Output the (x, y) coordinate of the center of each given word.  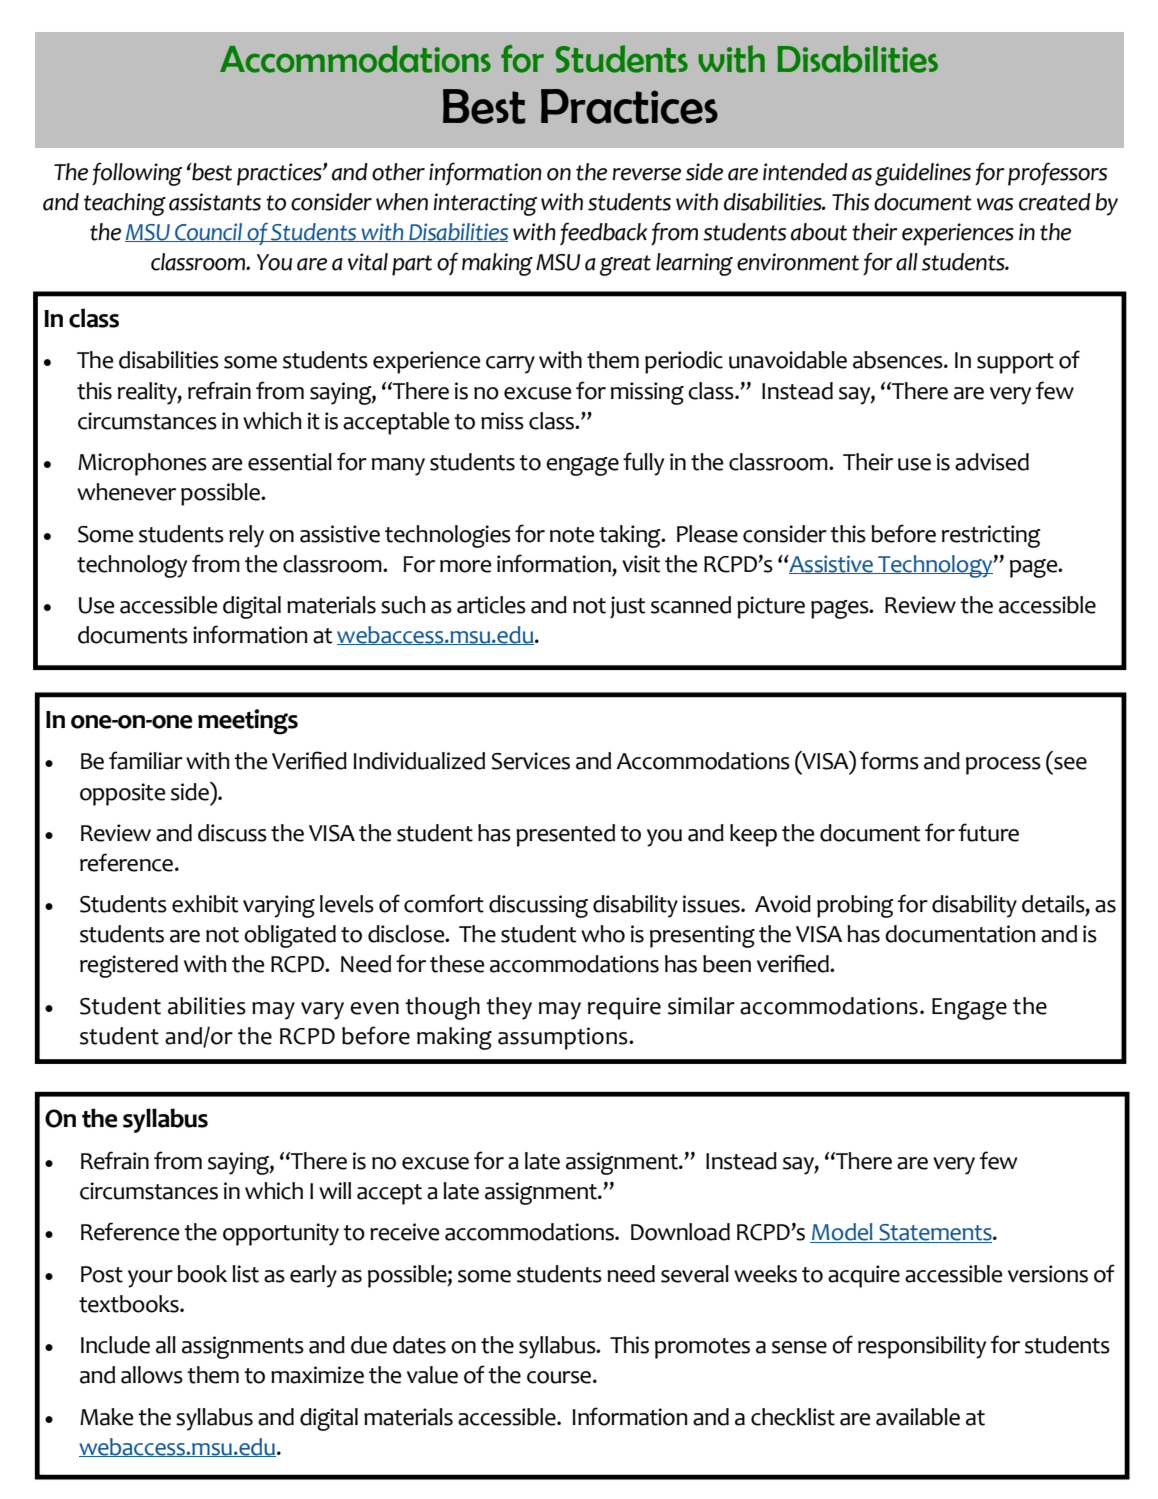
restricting (991, 536)
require (624, 1008)
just (627, 607)
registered (129, 966)
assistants (215, 202)
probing (855, 906)
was (995, 204)
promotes (702, 1348)
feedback (603, 233)
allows (152, 1375)
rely (246, 536)
